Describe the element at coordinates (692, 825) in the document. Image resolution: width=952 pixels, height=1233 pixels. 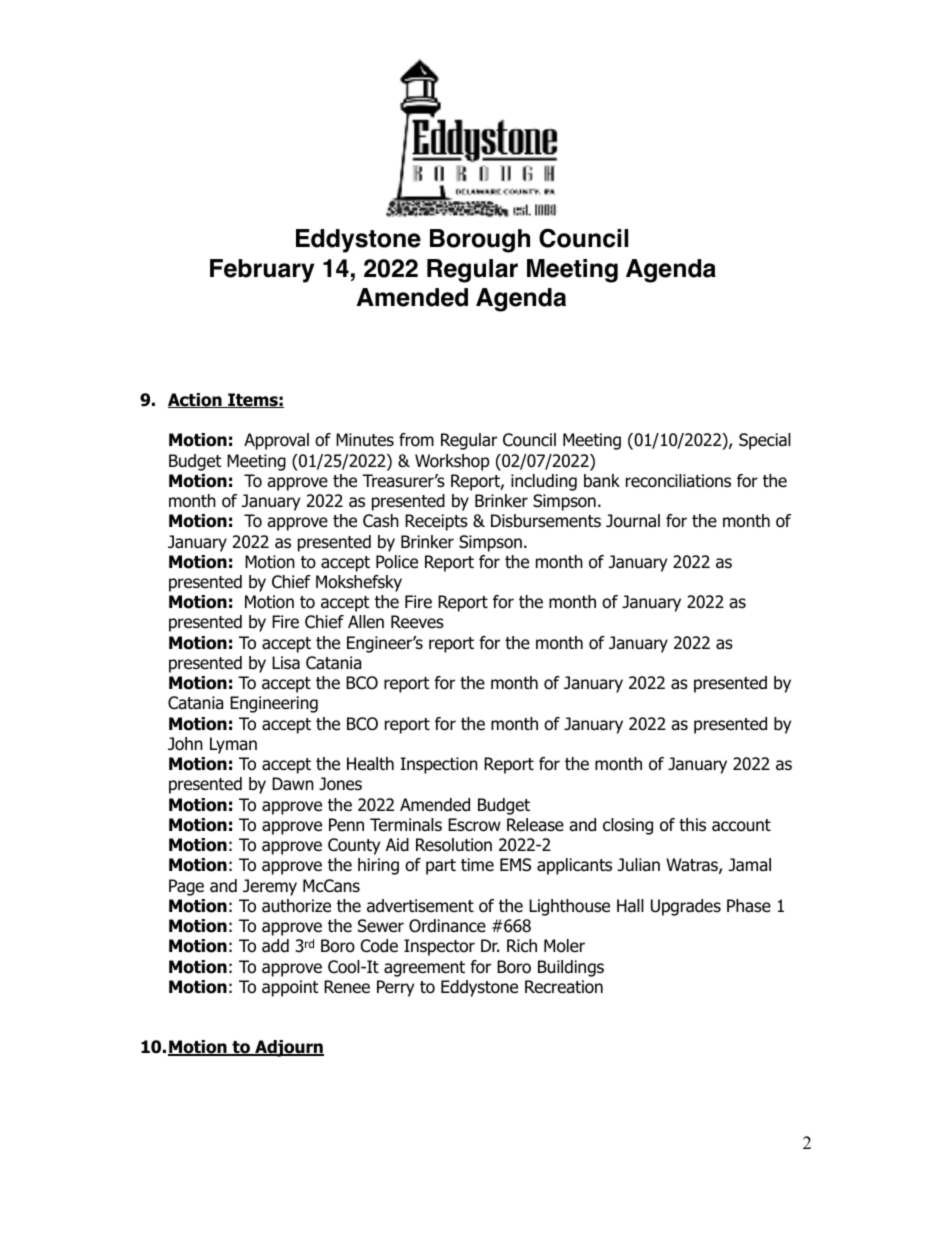
I see `this` at that location.
